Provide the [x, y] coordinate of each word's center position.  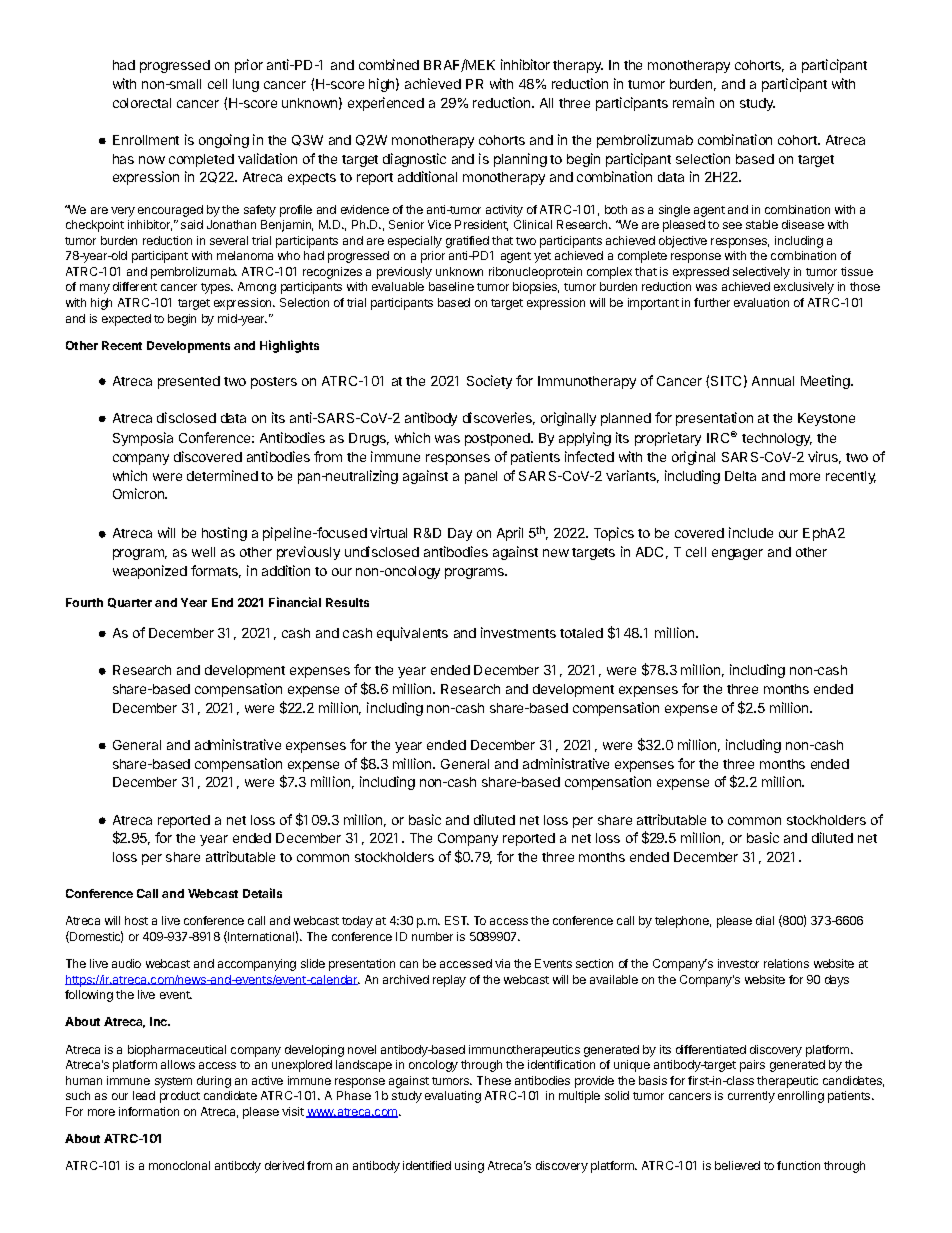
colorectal [142, 103]
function [798, 1165]
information [149, 1111]
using [469, 1167]
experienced [386, 104]
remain [693, 102]
